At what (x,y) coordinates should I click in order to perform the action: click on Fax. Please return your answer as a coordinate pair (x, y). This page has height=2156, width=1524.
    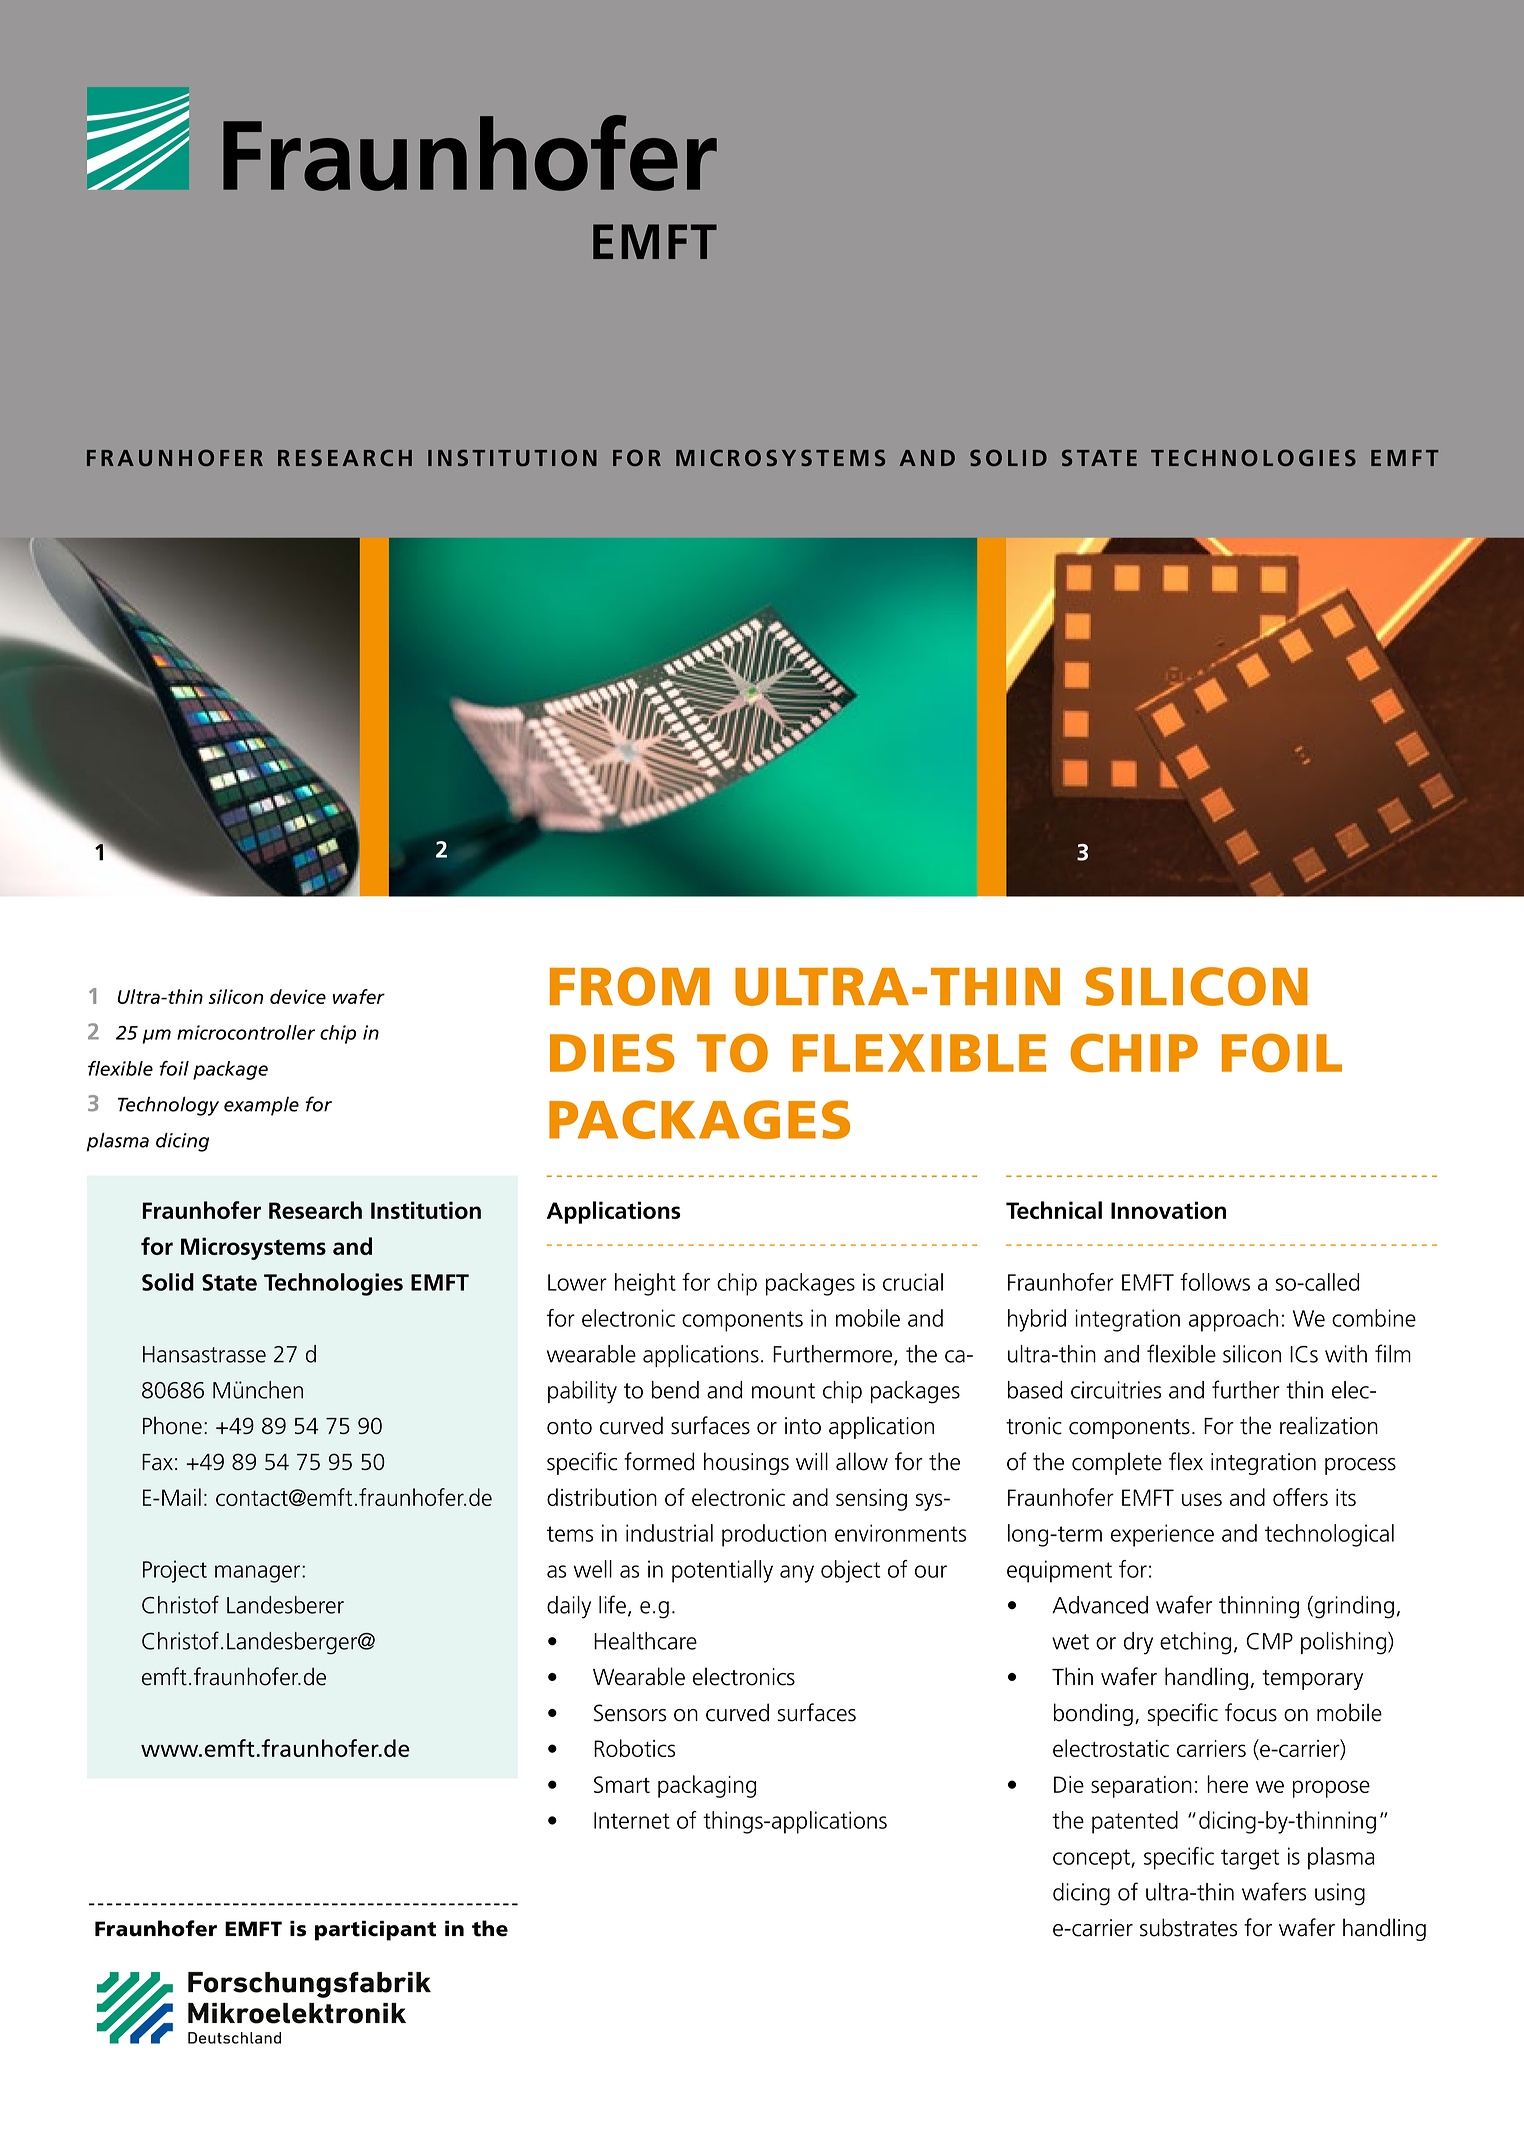
    Looking at the image, I should click on (157, 1462).
